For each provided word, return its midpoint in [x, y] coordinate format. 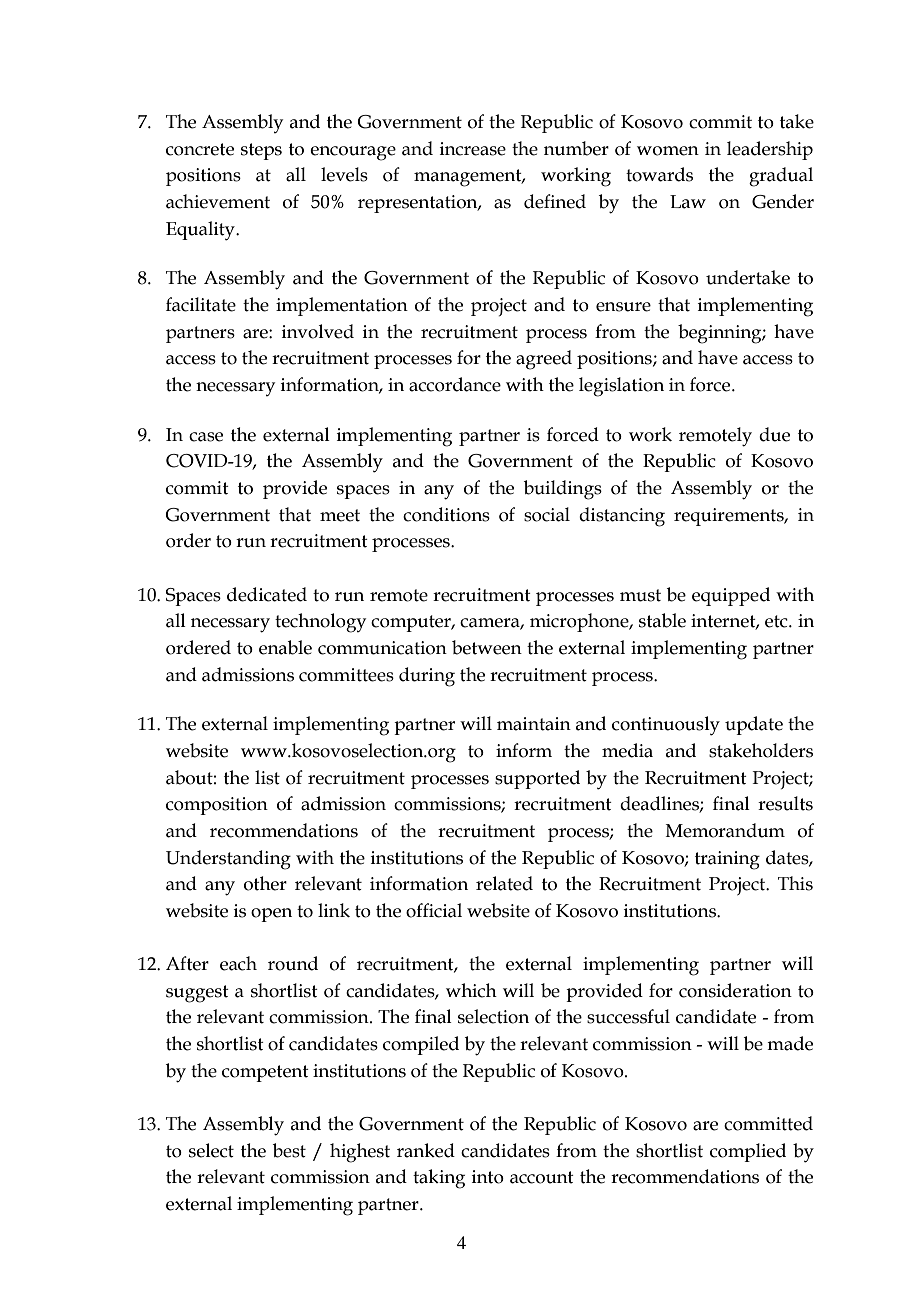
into [488, 1177]
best [289, 1150]
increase [473, 149]
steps [261, 151]
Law [688, 202]
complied [748, 1152]
